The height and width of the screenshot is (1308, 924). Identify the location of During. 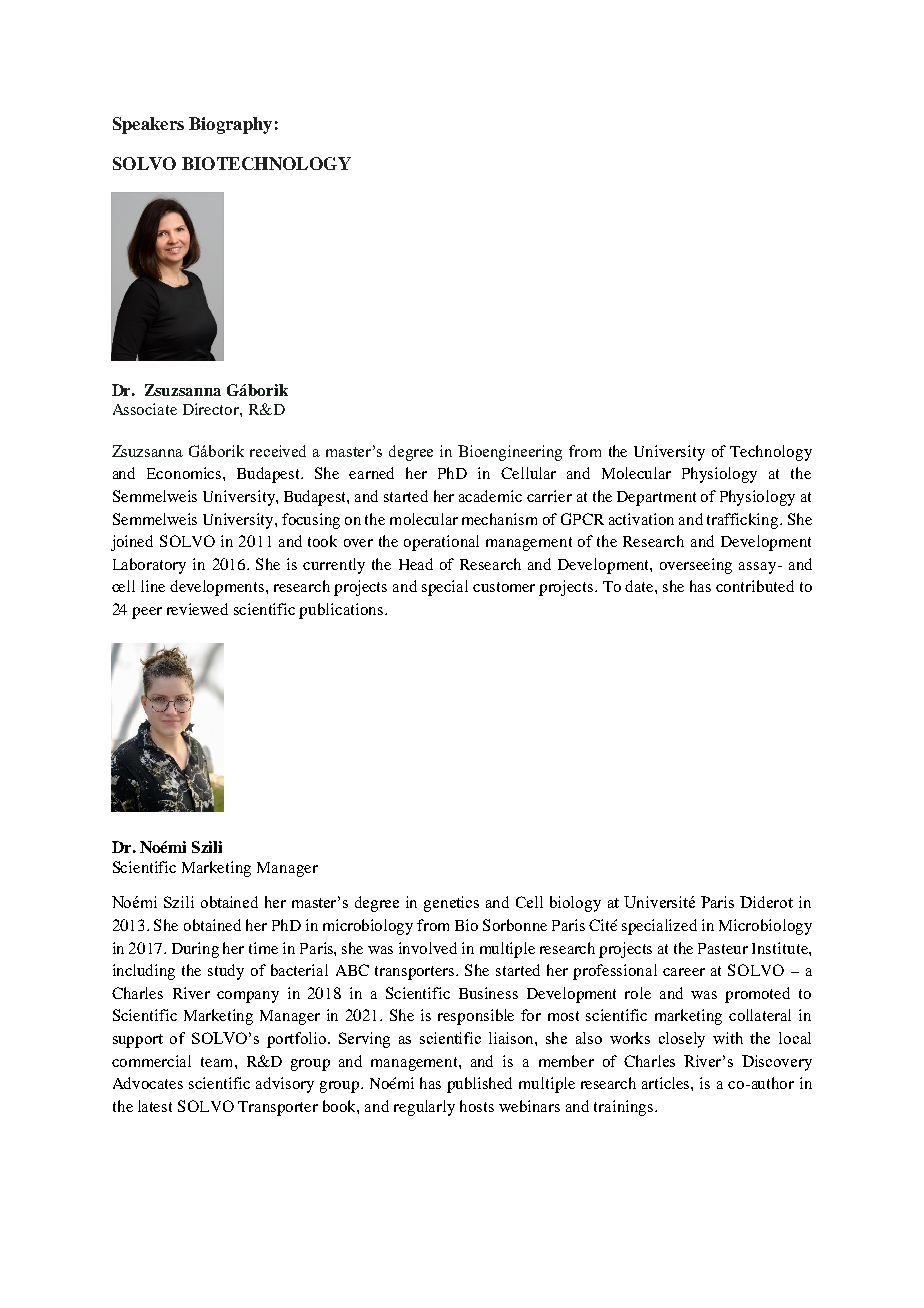
(195, 950).
